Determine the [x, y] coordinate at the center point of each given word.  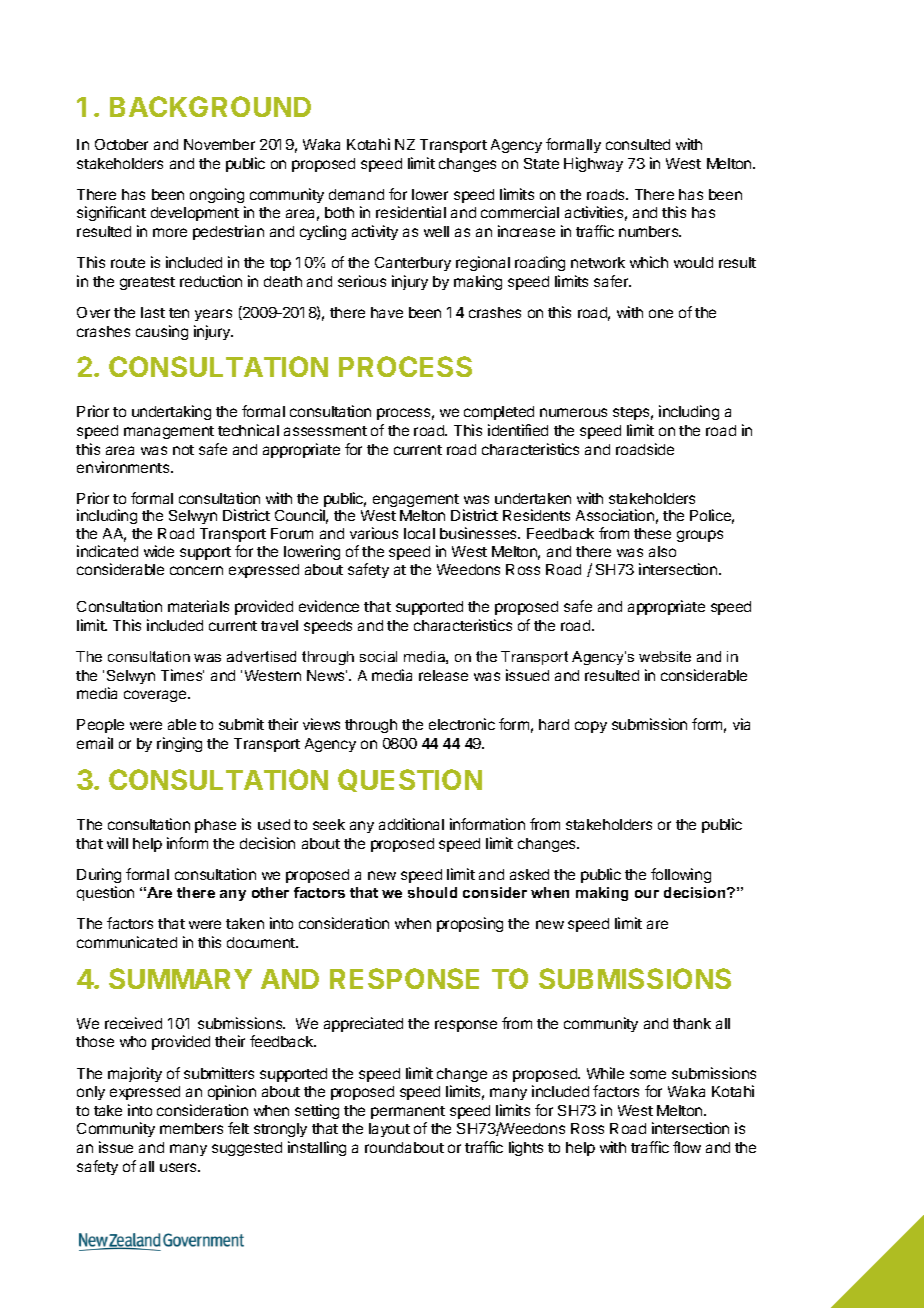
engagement [416, 500]
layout [389, 1130]
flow [687, 1147]
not [183, 450]
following [681, 875]
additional [411, 824]
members [191, 1128]
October [121, 144]
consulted [638, 144]
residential [411, 212]
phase [215, 826]
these [652, 533]
